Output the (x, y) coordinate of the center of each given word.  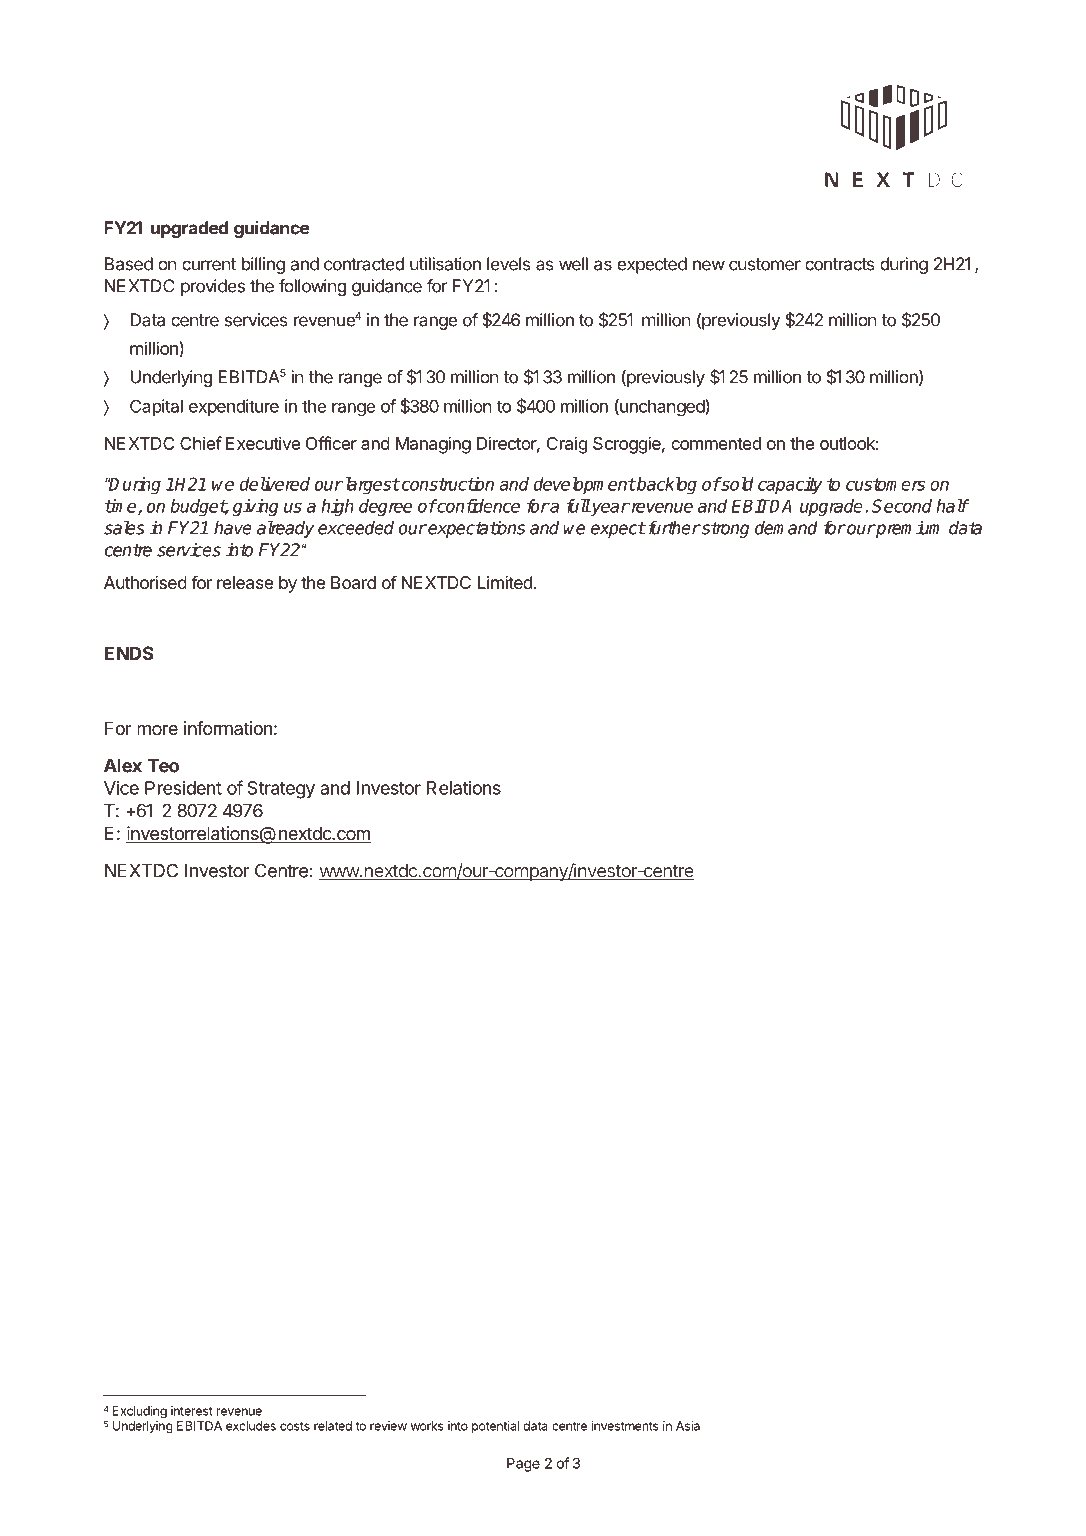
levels (509, 264)
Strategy (281, 790)
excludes (251, 1426)
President (183, 788)
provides (213, 287)
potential (495, 1427)
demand (786, 528)
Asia (688, 1426)
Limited (505, 582)
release (245, 582)
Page (523, 1465)
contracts (840, 264)
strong (724, 530)
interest (192, 1411)
